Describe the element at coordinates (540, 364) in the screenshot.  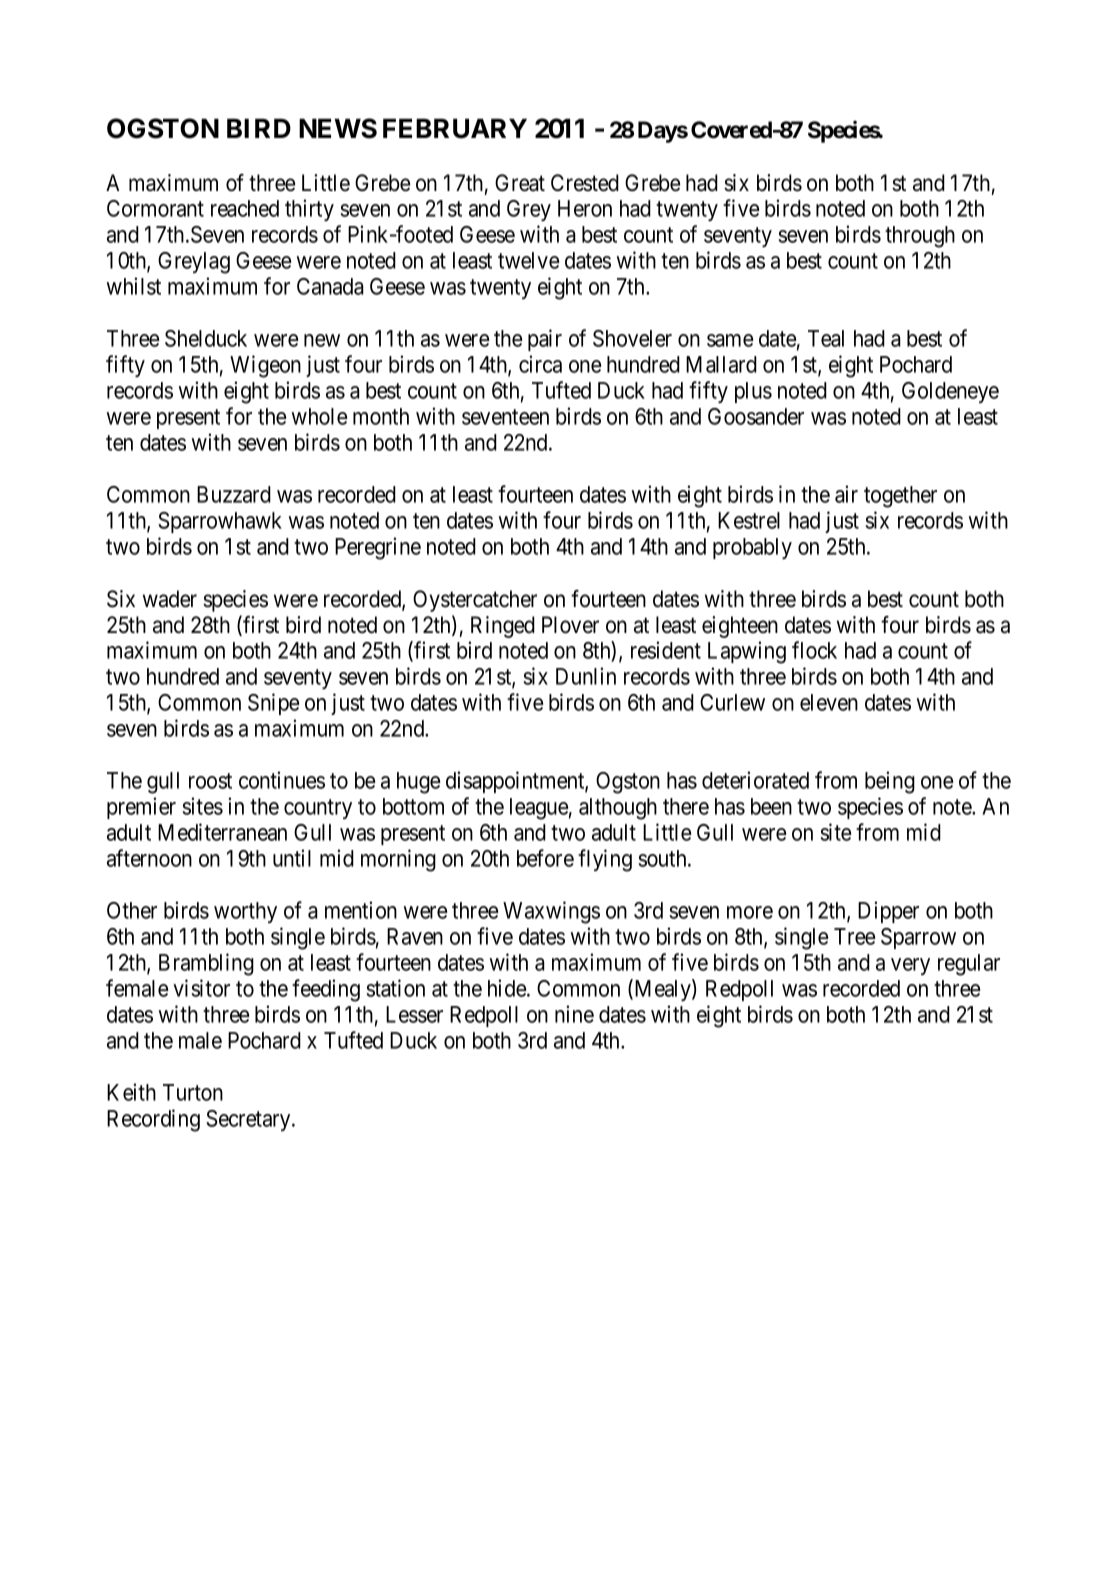
I see `circa` at that location.
